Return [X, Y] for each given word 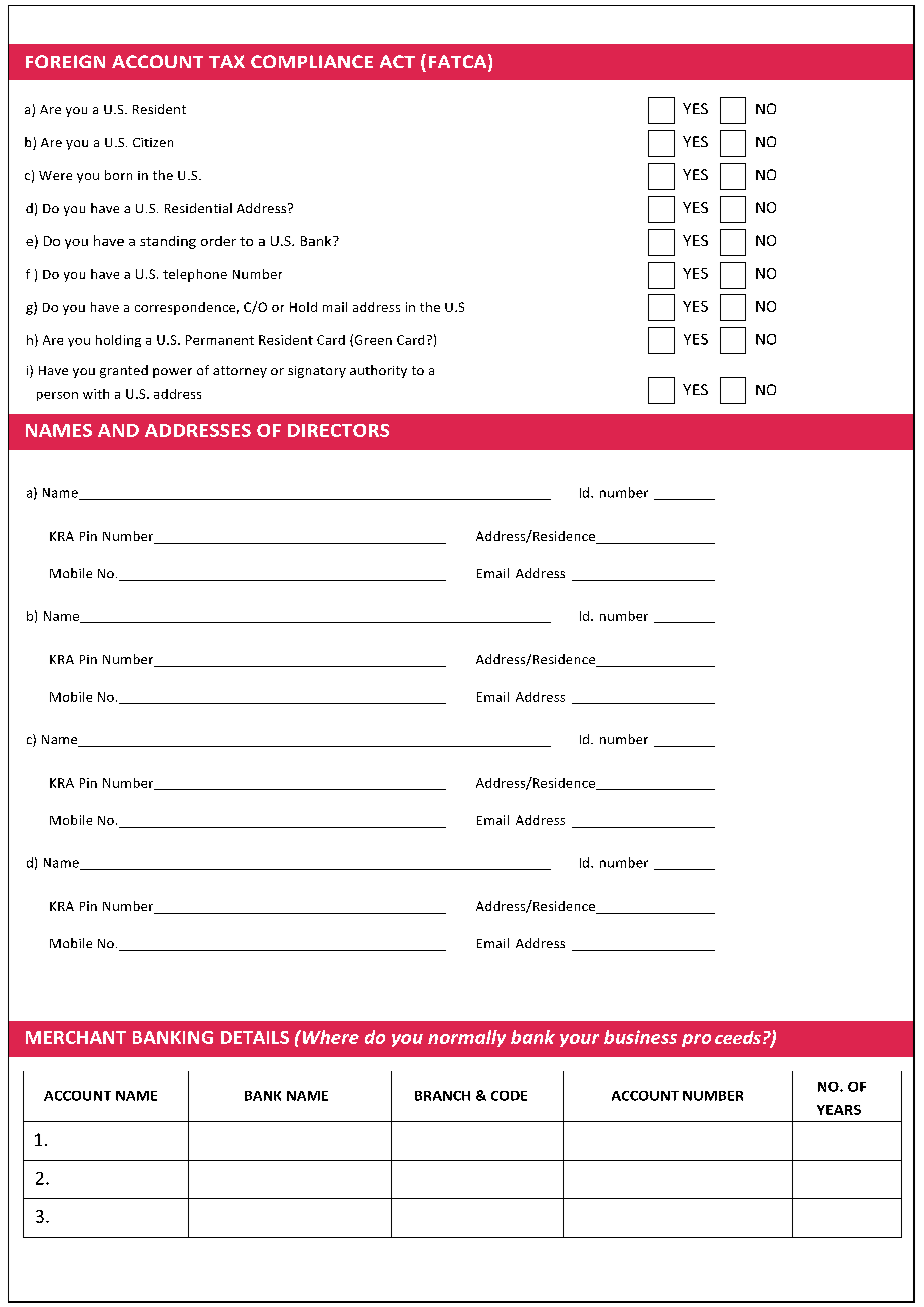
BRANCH [442, 1096]
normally [467, 1038]
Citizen [153, 142]
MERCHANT [76, 1037]
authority [378, 371]
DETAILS [255, 1037]
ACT [397, 61]
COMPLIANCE [312, 61]
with [96, 394]
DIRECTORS [338, 430]
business [640, 1037]
